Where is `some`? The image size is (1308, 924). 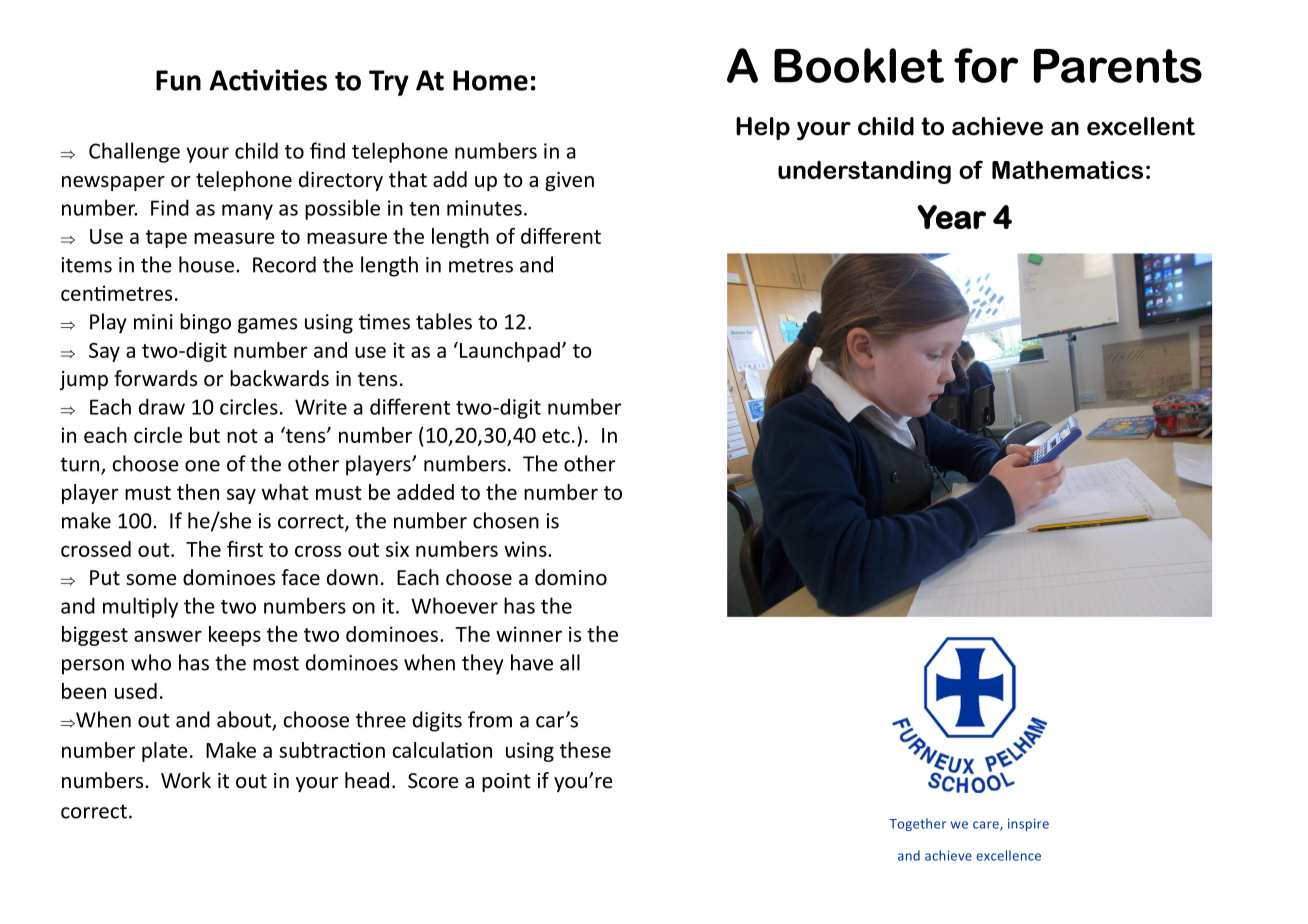 some is located at coordinates (151, 580).
